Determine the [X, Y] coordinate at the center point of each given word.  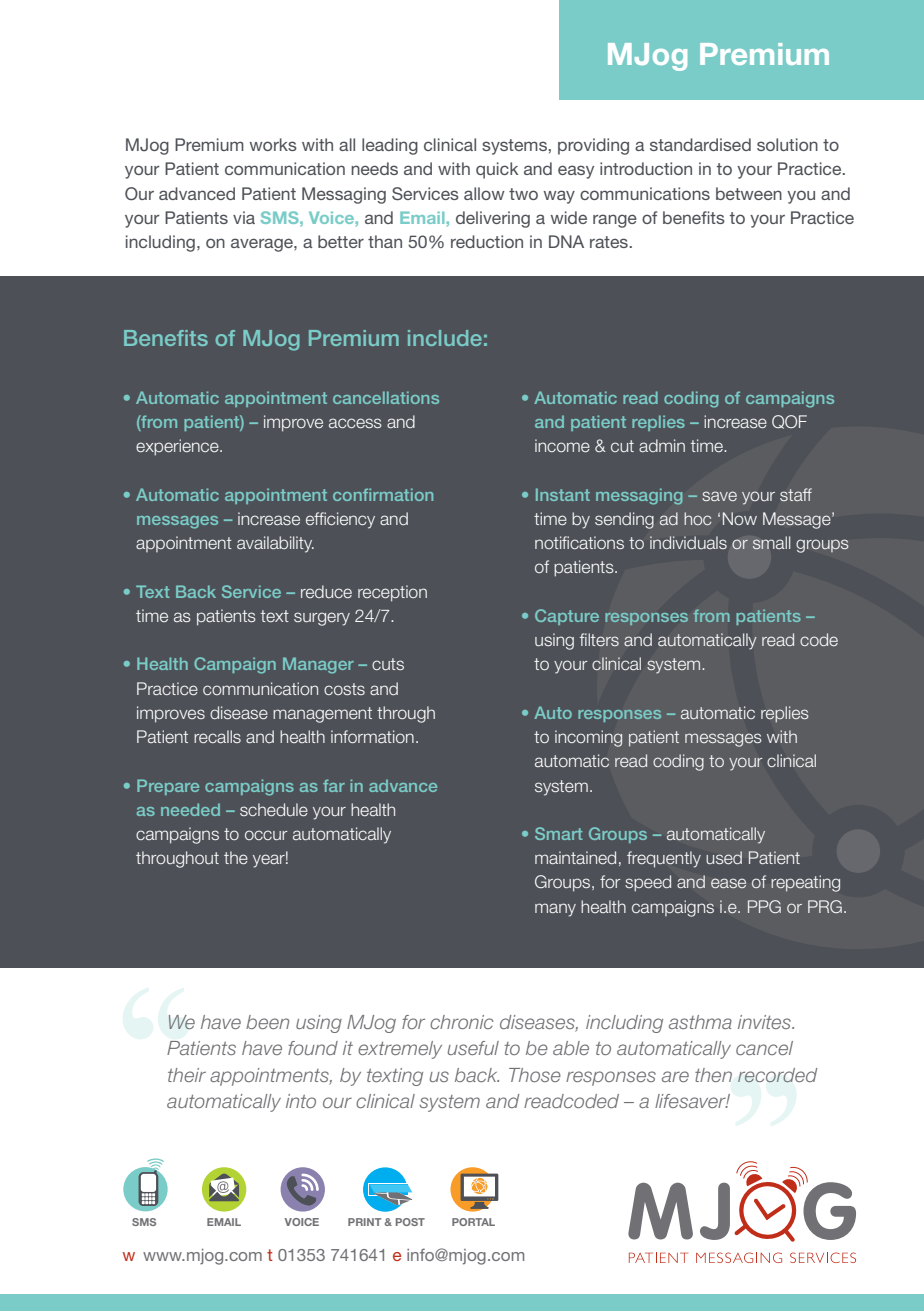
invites [765, 1022]
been [267, 1022]
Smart [558, 833]
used [724, 857]
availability [275, 544]
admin [662, 445]
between [749, 193]
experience [178, 447]
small [771, 543]
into [301, 1101]
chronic [461, 1022]
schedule [274, 809]
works [273, 144]
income [562, 445]
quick [497, 170]
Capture [567, 617]
